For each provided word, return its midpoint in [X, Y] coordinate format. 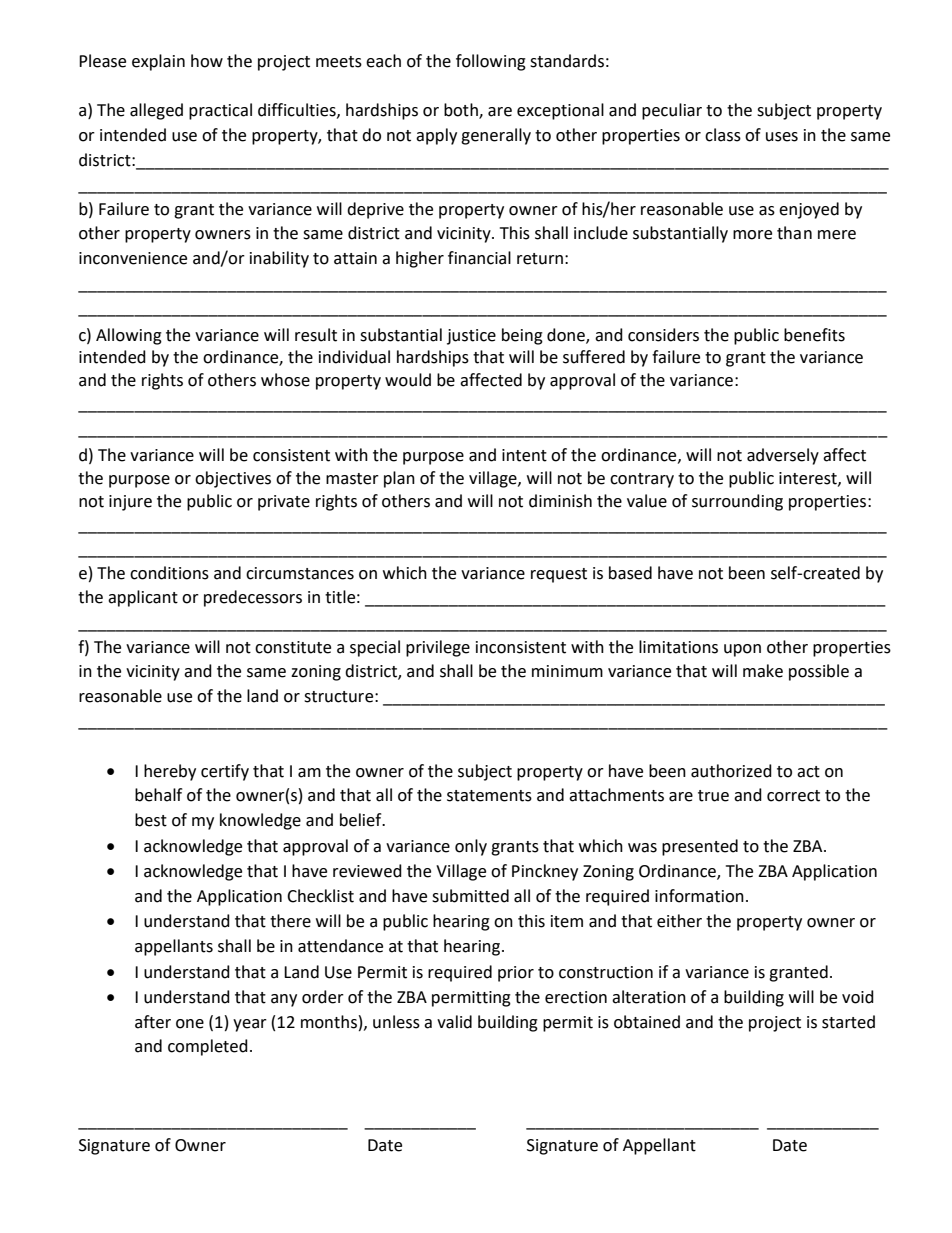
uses [782, 137]
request [559, 575]
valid [454, 1022]
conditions [169, 573]
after [153, 1022]
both [462, 111]
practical [220, 111]
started [848, 1022]
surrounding [737, 502]
